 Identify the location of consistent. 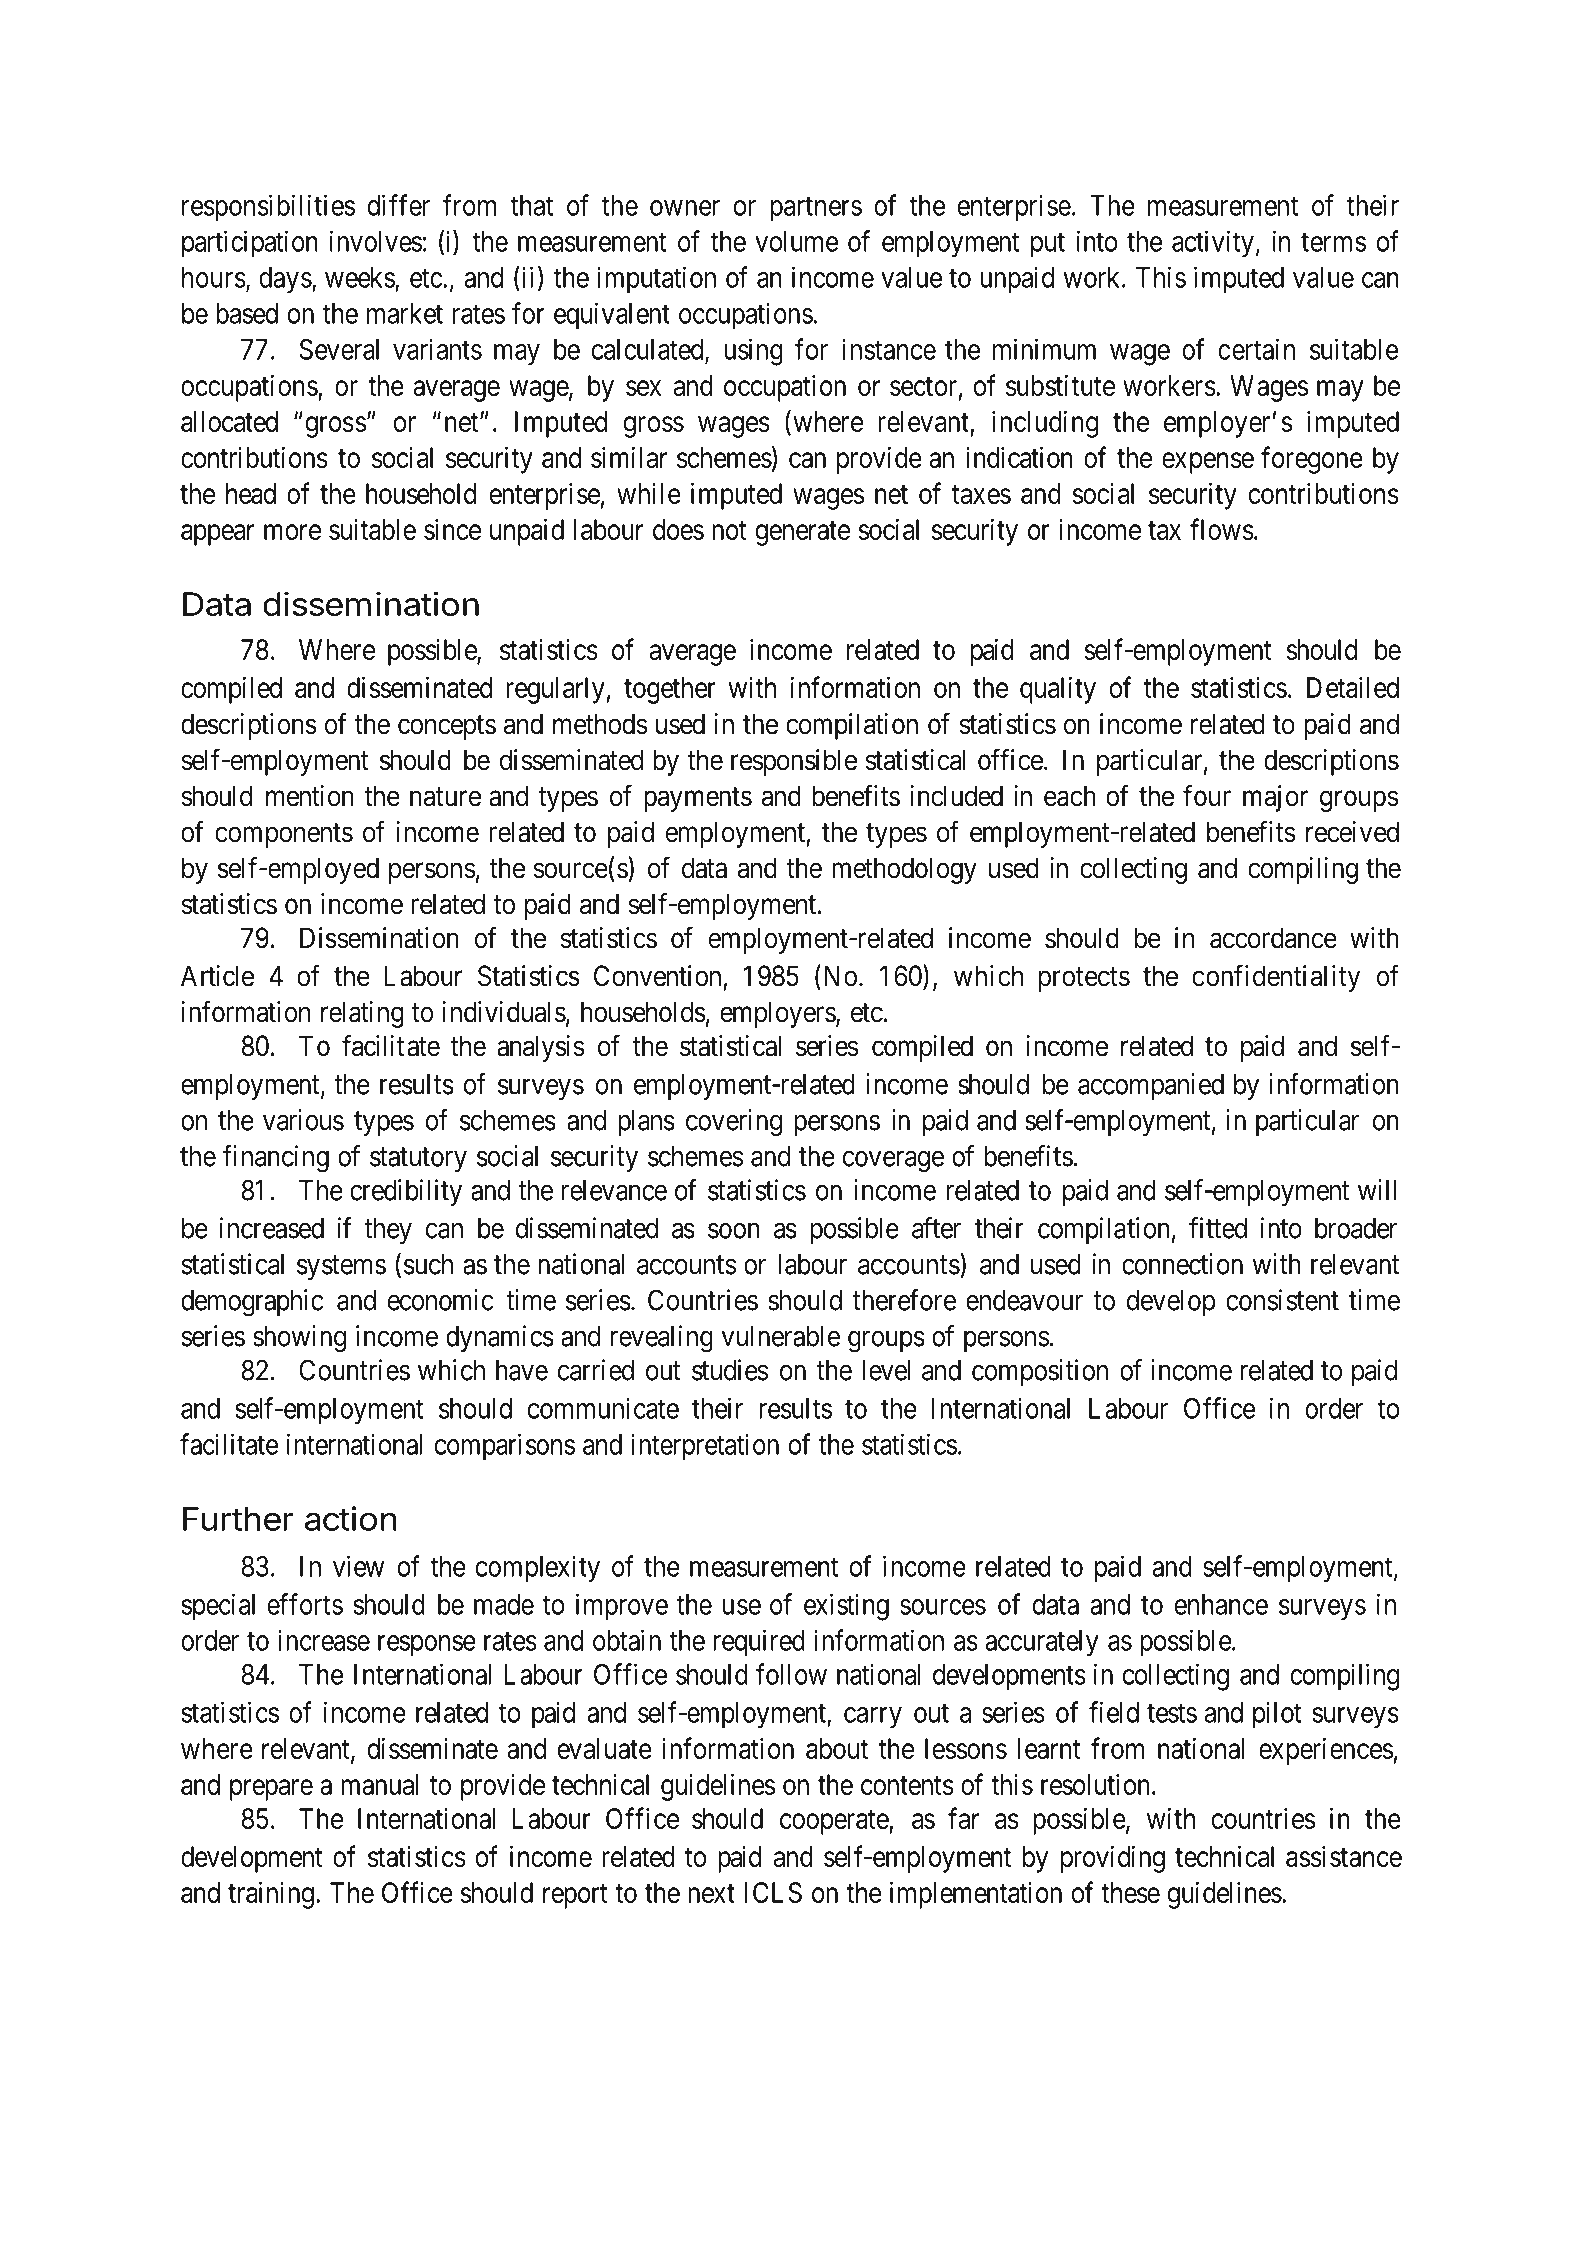
(1282, 1300).
